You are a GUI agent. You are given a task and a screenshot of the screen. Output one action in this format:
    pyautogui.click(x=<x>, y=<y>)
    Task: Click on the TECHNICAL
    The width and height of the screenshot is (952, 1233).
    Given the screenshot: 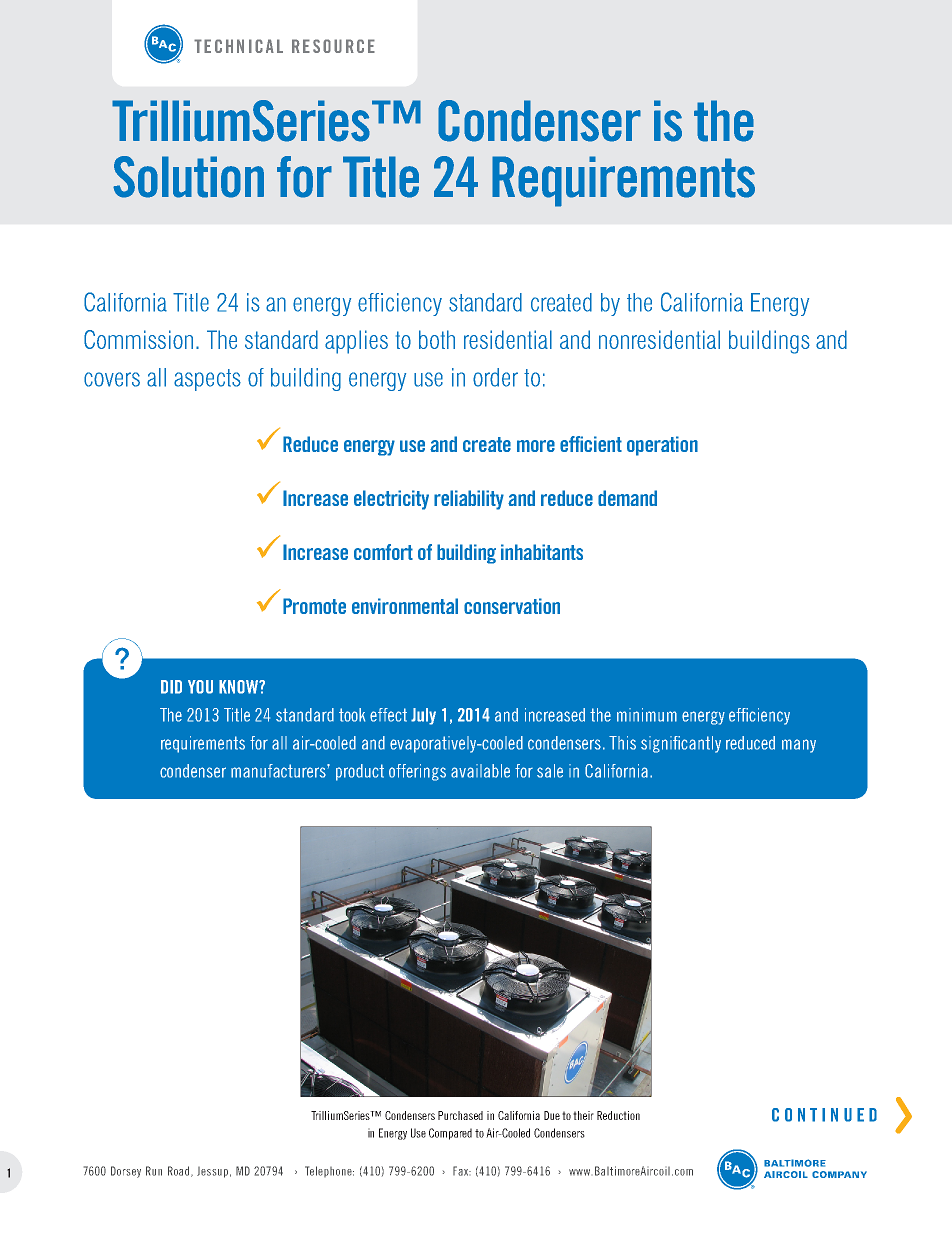 What is the action you would take?
    pyautogui.click(x=238, y=46)
